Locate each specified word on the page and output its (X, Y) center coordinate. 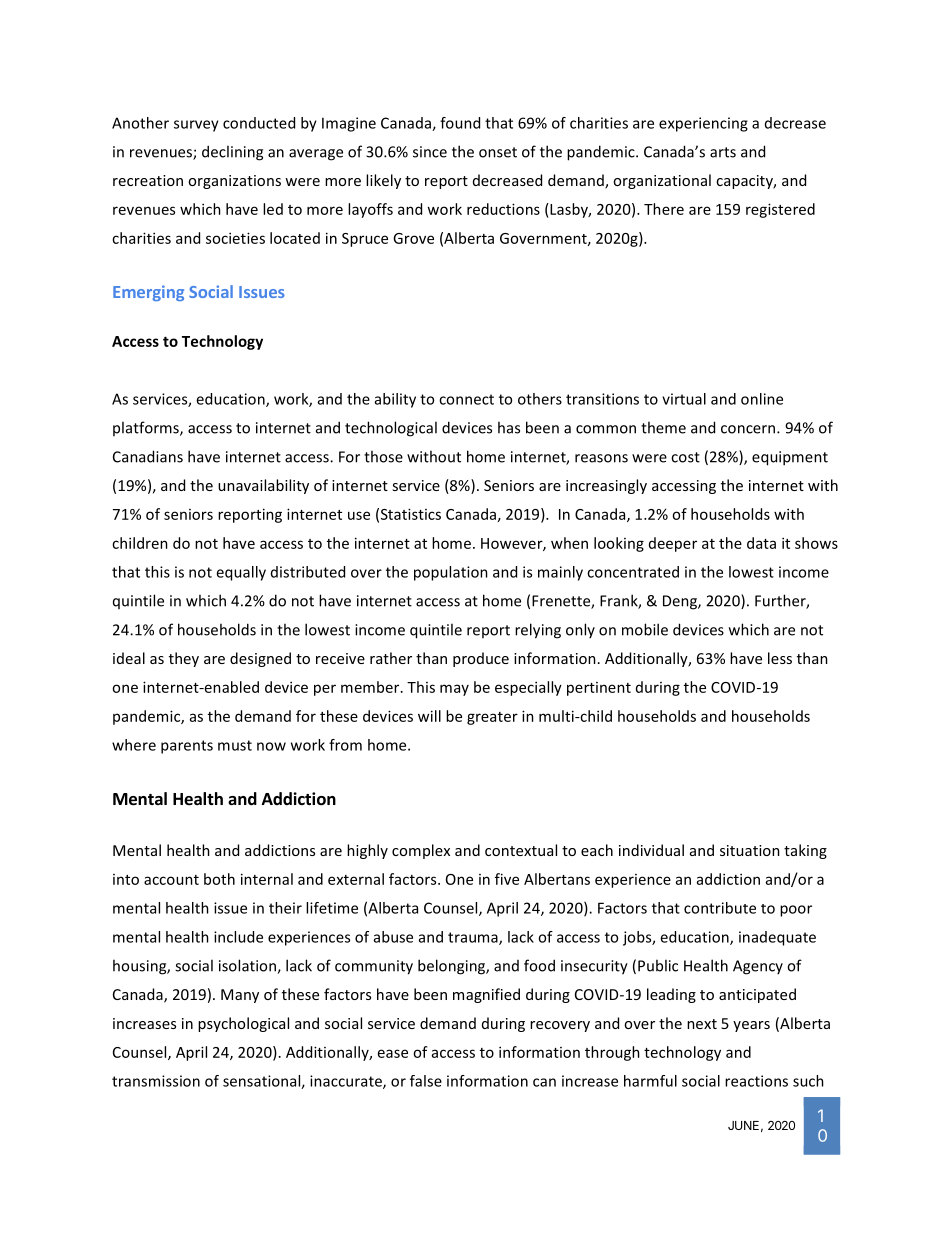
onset (498, 152)
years (751, 1026)
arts (723, 152)
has (509, 427)
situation (750, 850)
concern (749, 429)
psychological (243, 1024)
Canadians (148, 456)
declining (232, 153)
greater (492, 718)
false (426, 1081)
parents (187, 747)
